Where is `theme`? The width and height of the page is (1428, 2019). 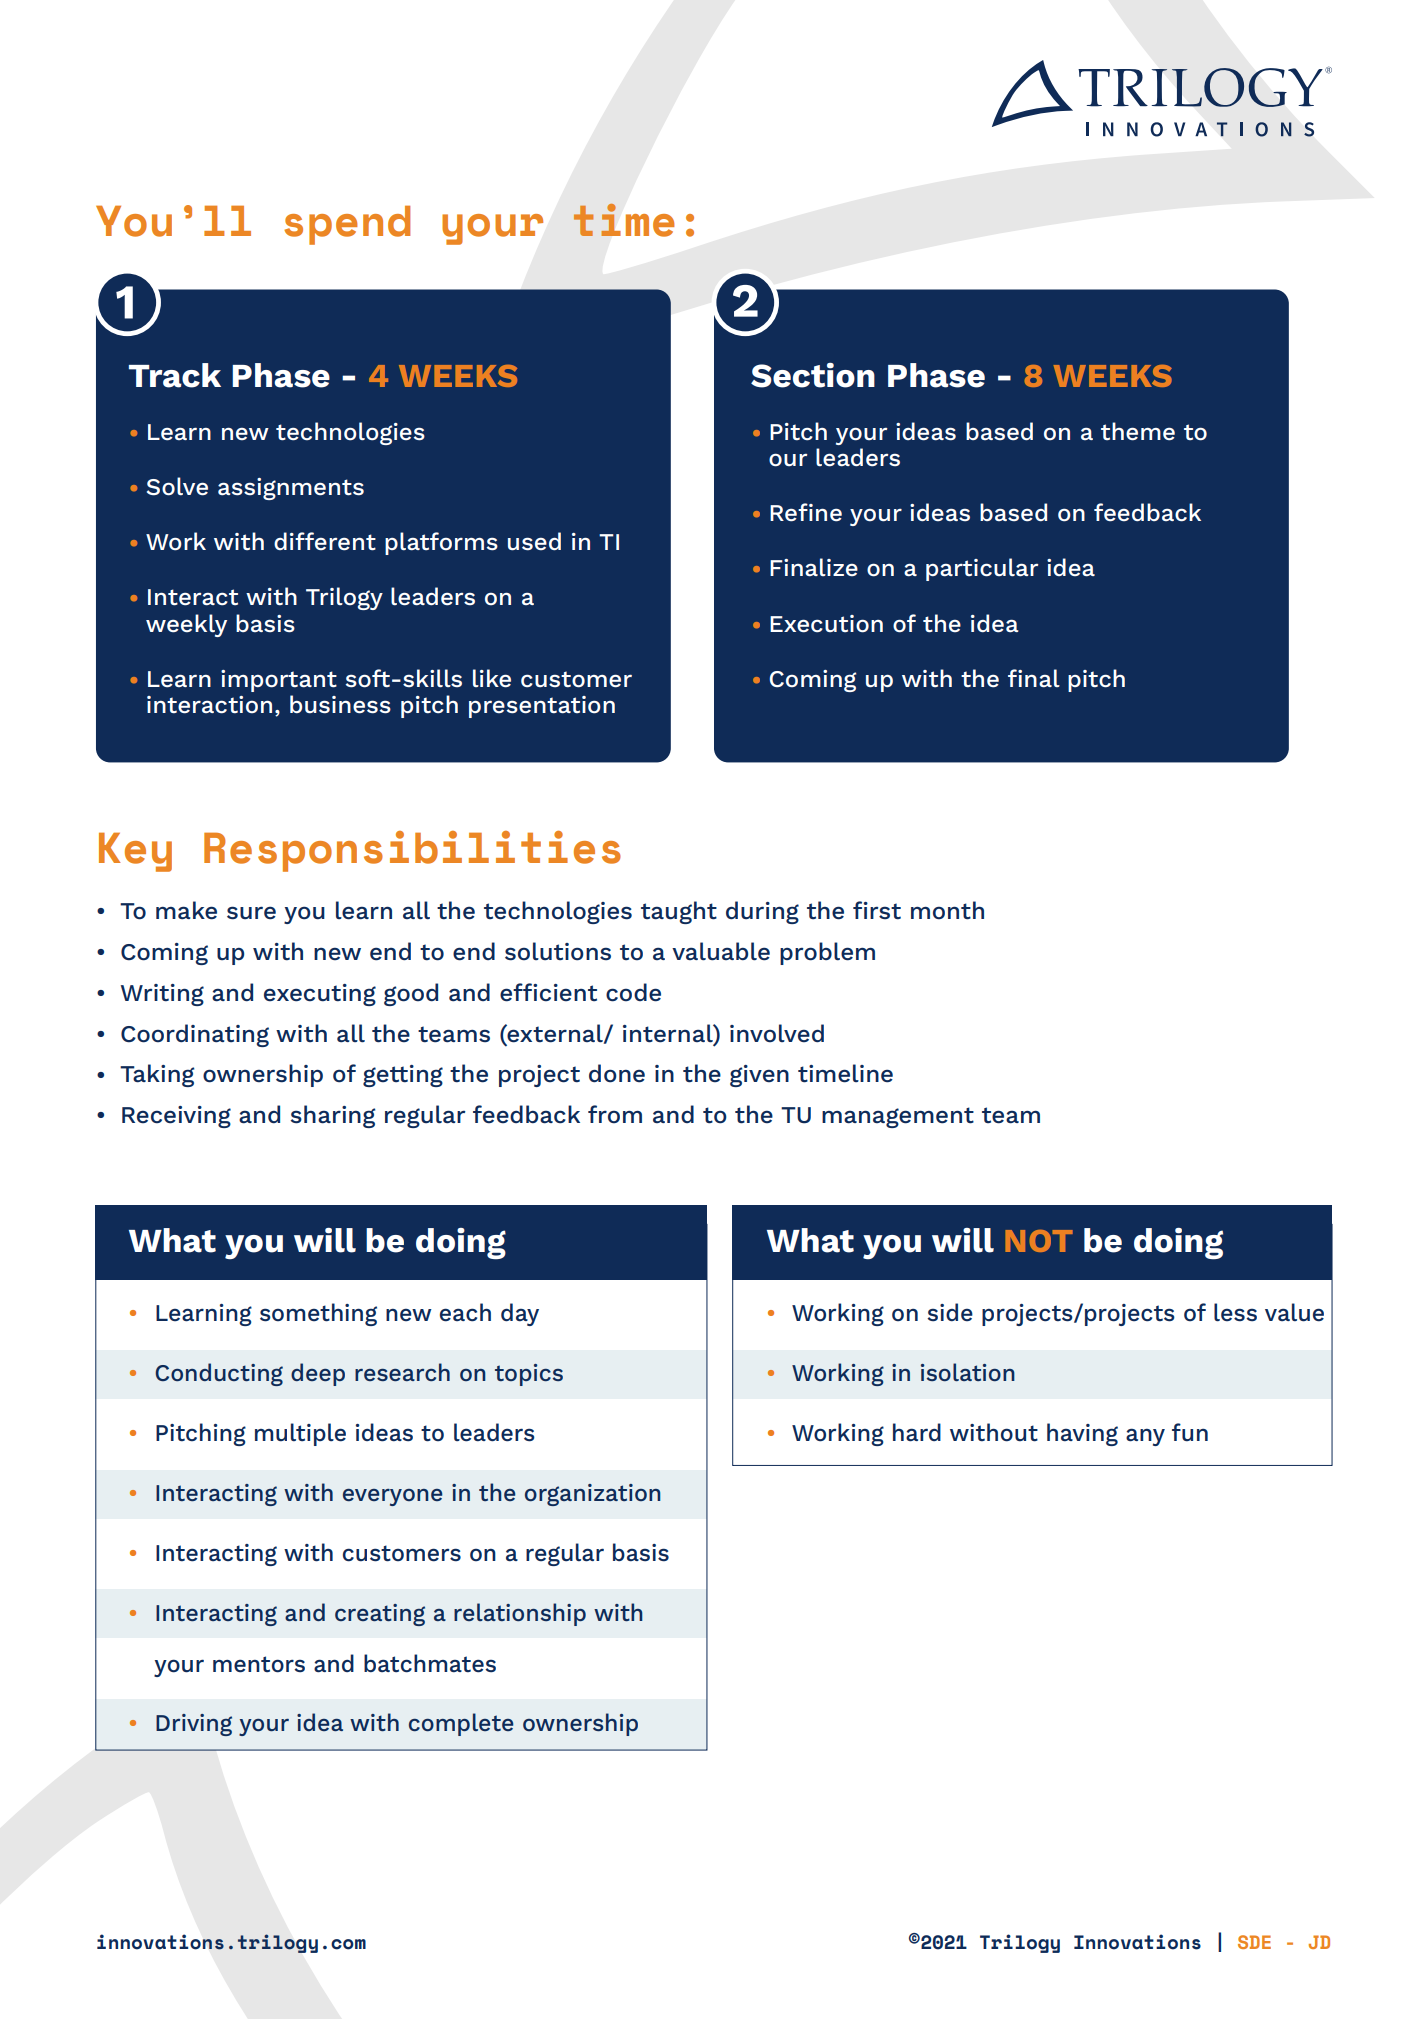
theme is located at coordinates (1138, 431).
